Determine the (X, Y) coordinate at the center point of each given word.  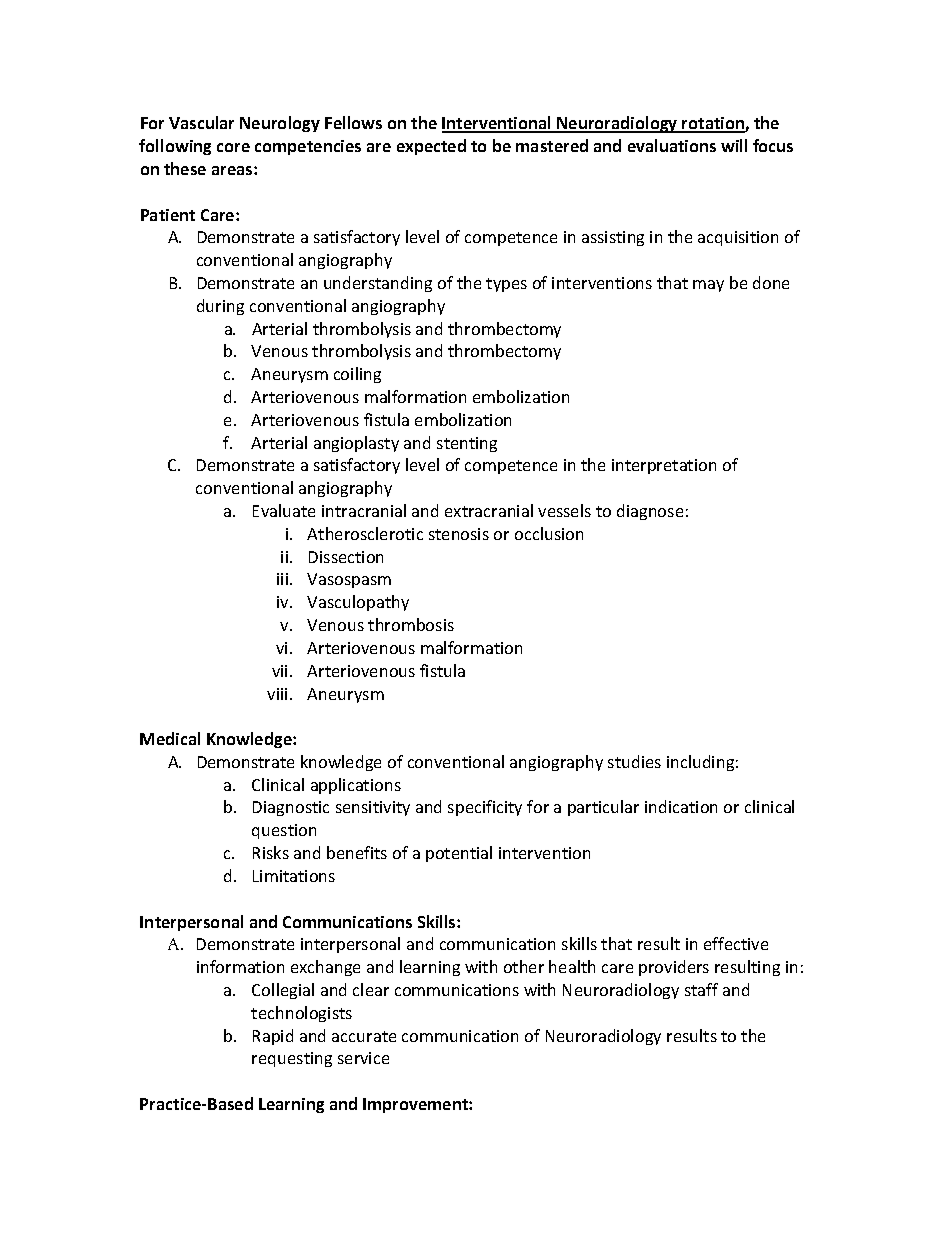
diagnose (650, 512)
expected (431, 147)
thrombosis (411, 624)
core (233, 147)
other (524, 966)
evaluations (672, 145)
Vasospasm (349, 580)
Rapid (273, 1037)
